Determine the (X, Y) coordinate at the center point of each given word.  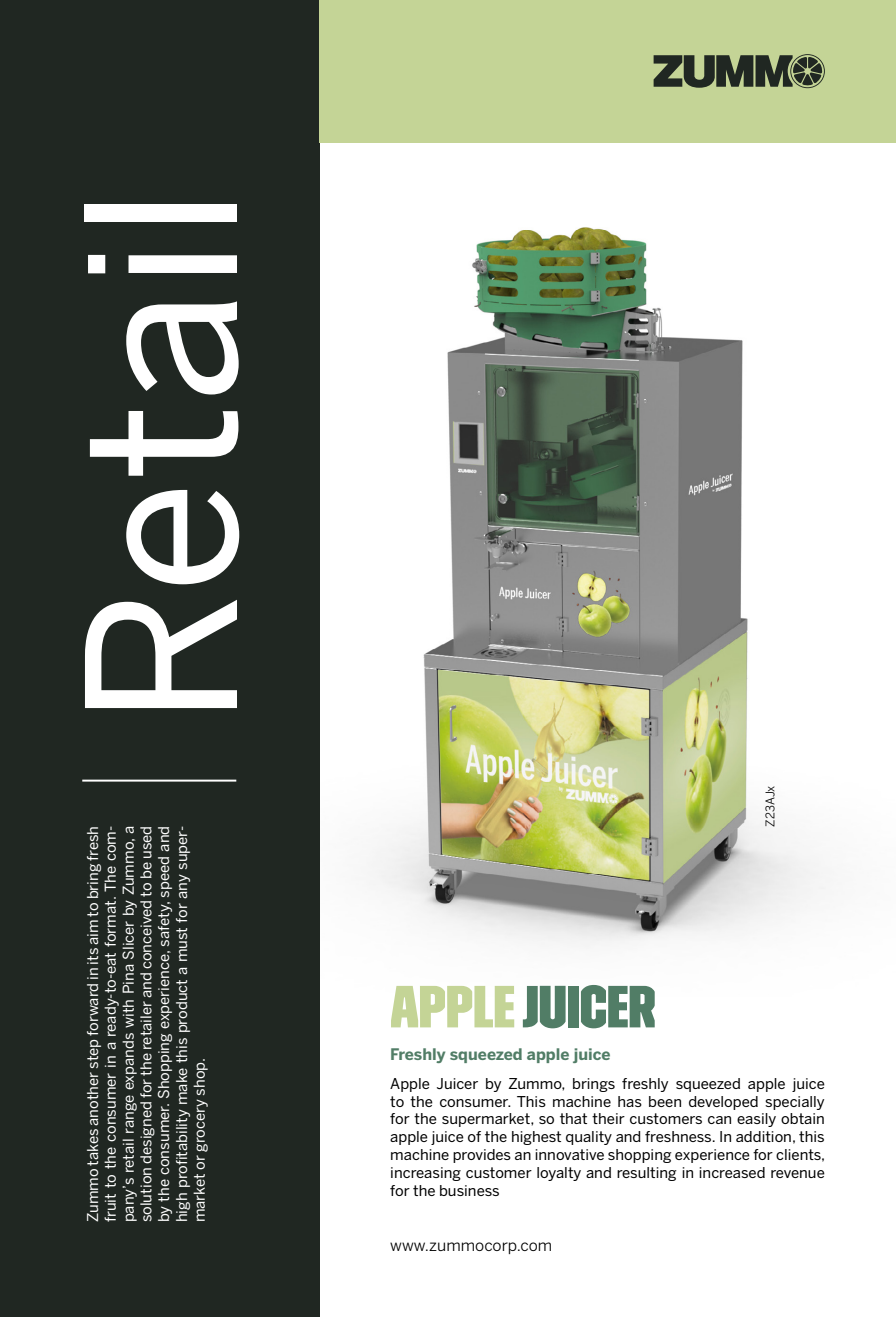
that (573, 1118)
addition (763, 1136)
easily (756, 1120)
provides (482, 1156)
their (608, 1118)
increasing (426, 1174)
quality (589, 1138)
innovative (569, 1154)
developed (723, 1103)
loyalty (559, 1174)
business (469, 1190)
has (630, 1101)
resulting (647, 1174)
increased (732, 1172)
